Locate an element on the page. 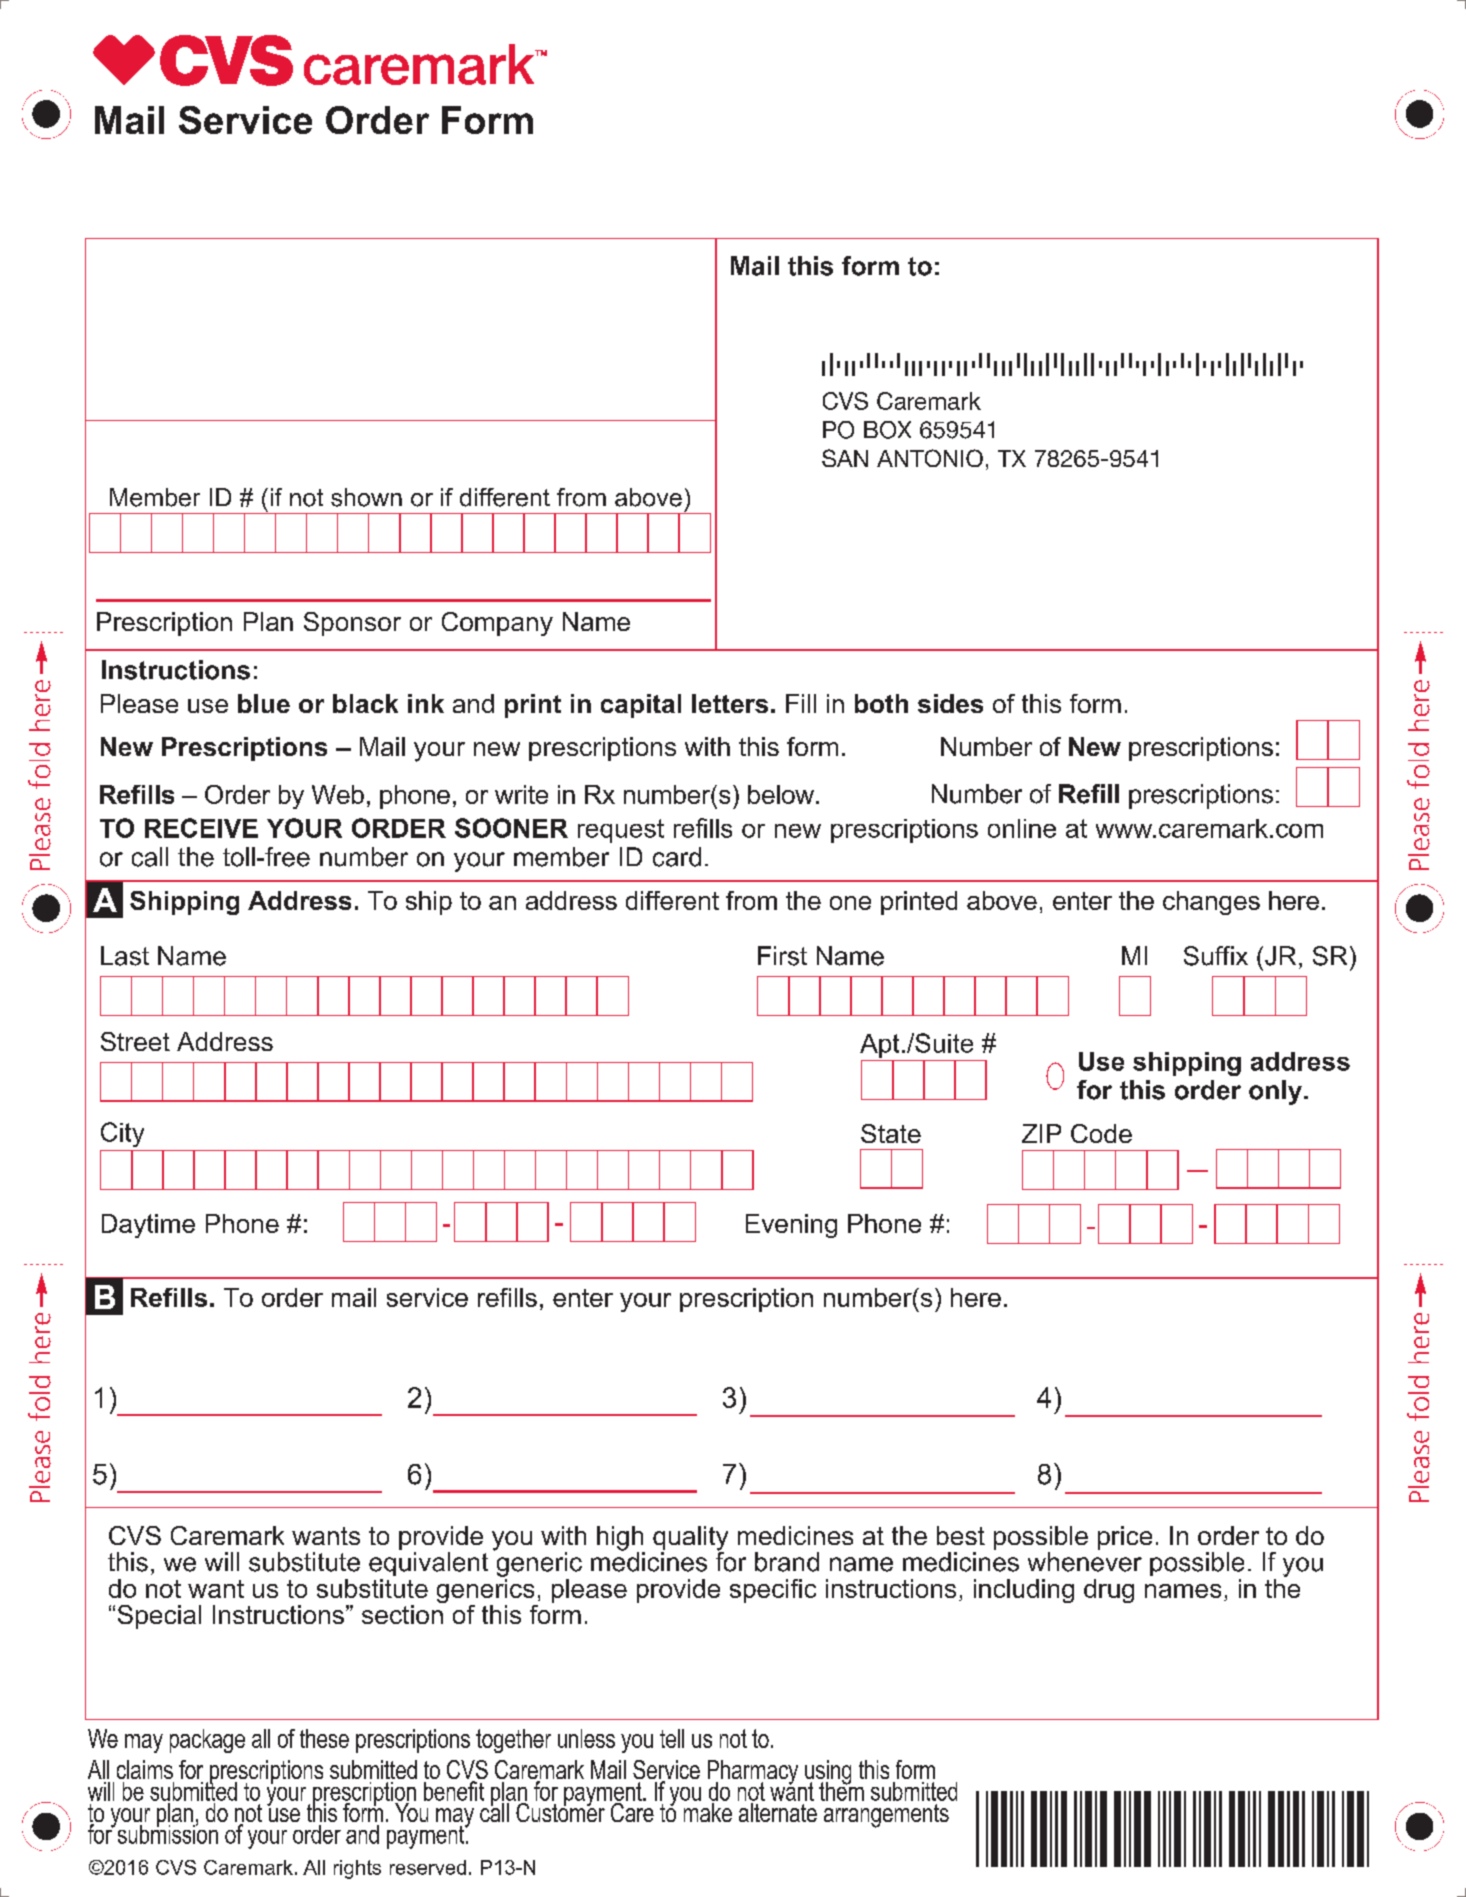 This image has width=1466, height=1897. City is located at coordinates (122, 1134).
